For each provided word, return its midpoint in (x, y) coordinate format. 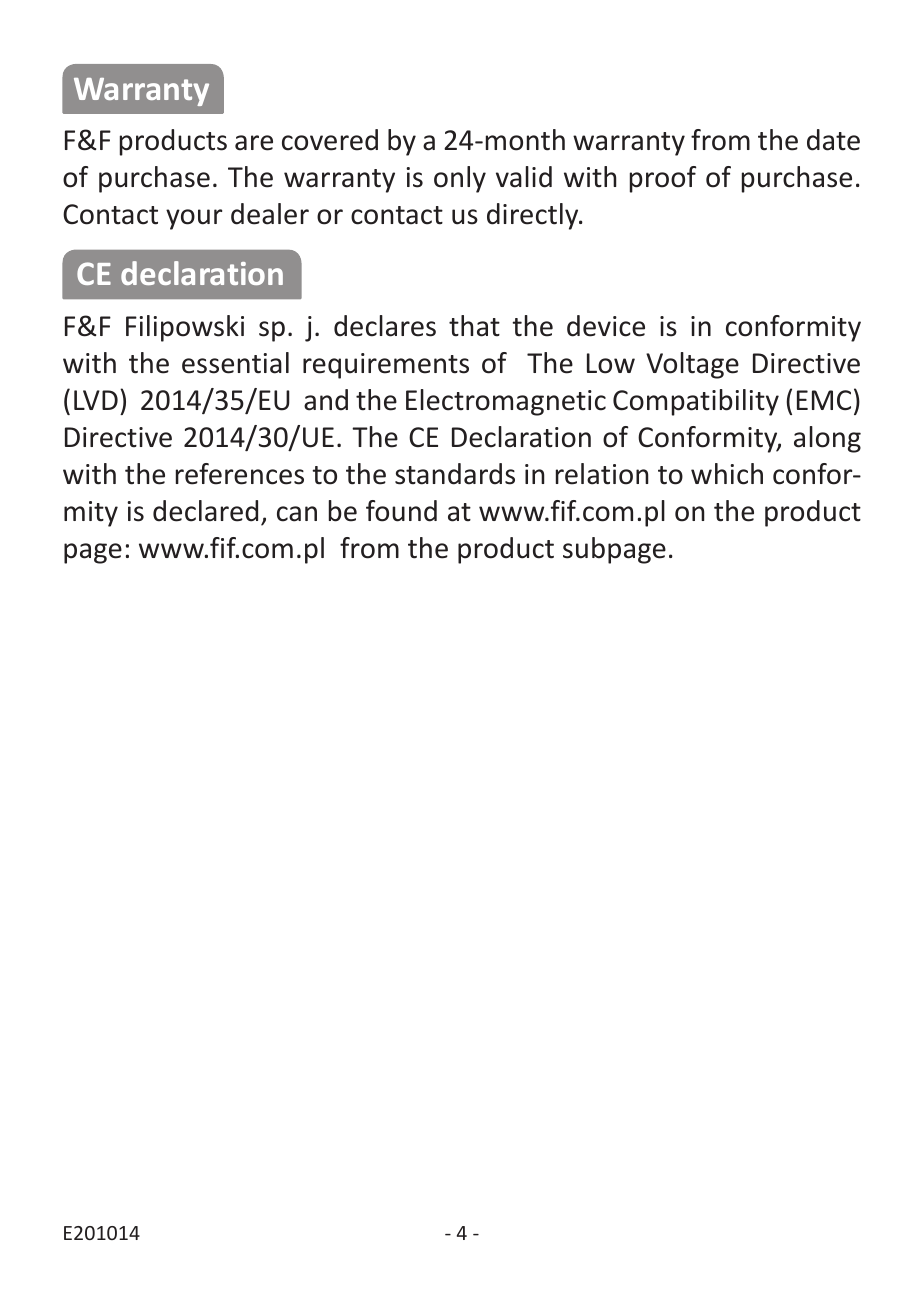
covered (330, 140)
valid (524, 177)
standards (455, 474)
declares (385, 326)
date (833, 140)
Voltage (692, 365)
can (297, 514)
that (474, 326)
